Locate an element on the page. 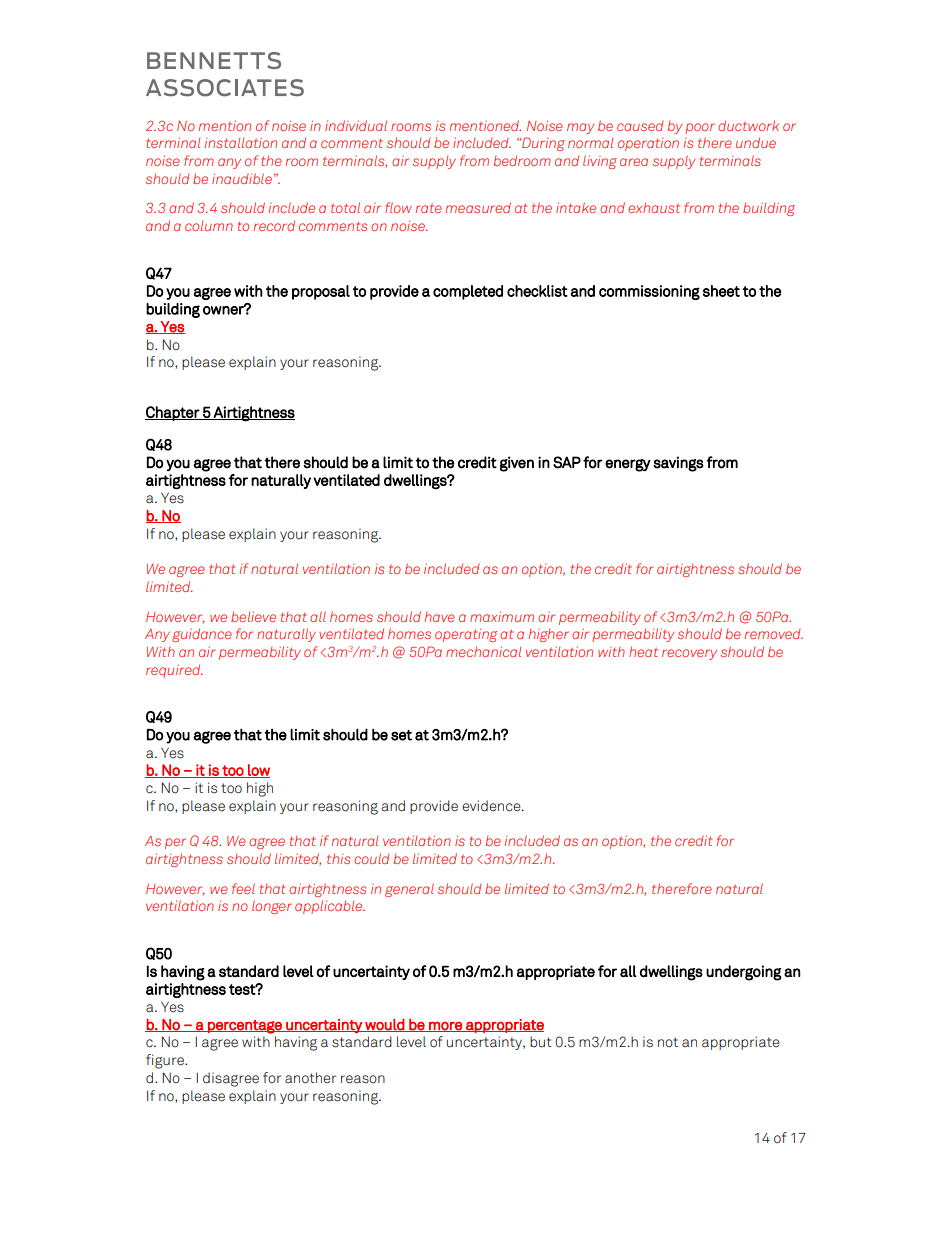 The width and height of the page is (952, 1233). more is located at coordinates (445, 1027).
